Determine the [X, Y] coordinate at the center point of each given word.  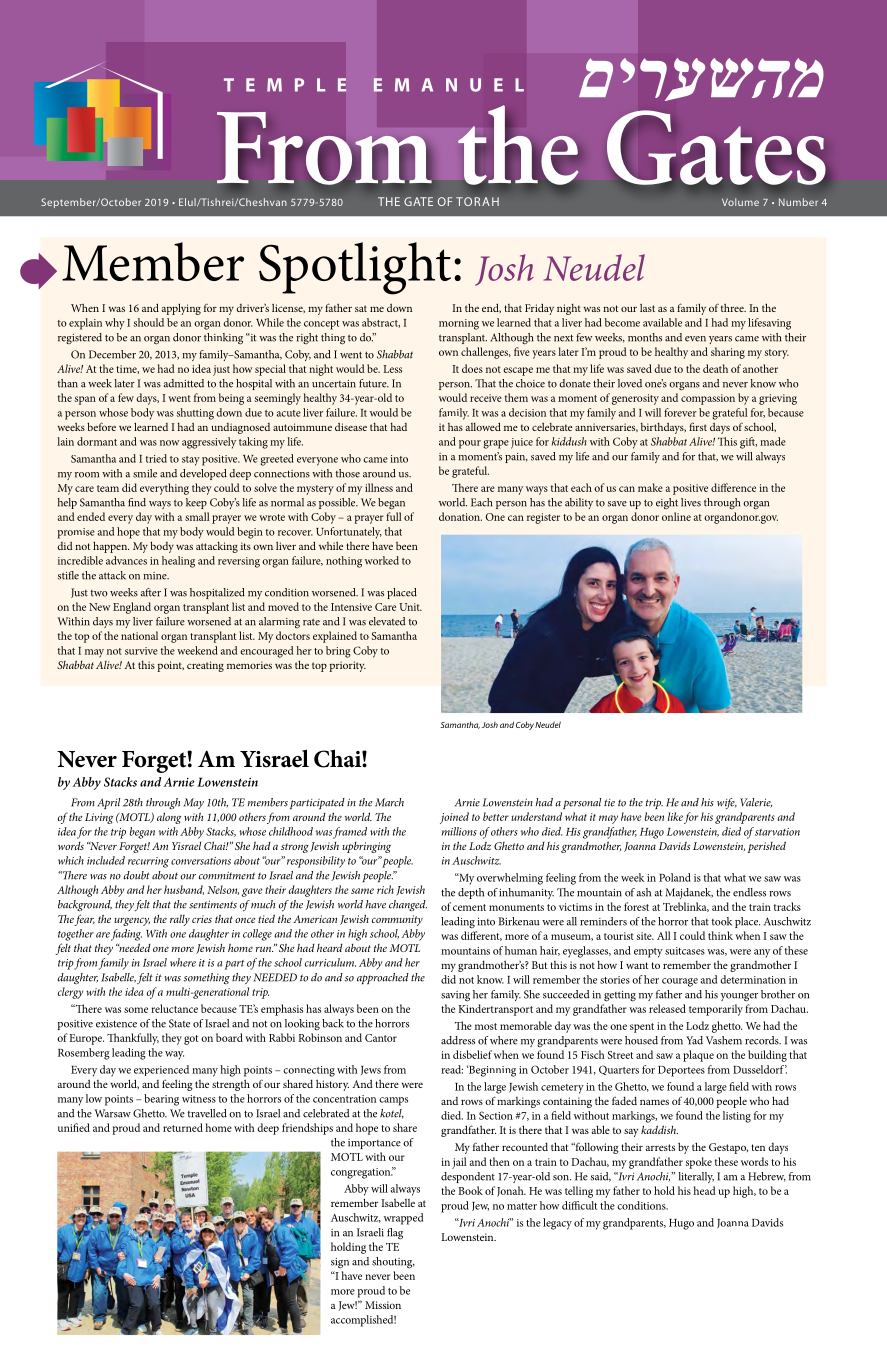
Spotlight [355, 268]
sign [340, 1263]
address [458, 1040]
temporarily [716, 1010]
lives [691, 502]
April [108, 803]
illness [379, 487]
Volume [740, 202]
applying [181, 309]
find [137, 502]
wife [727, 804]
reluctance [174, 1008]
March [389, 802]
